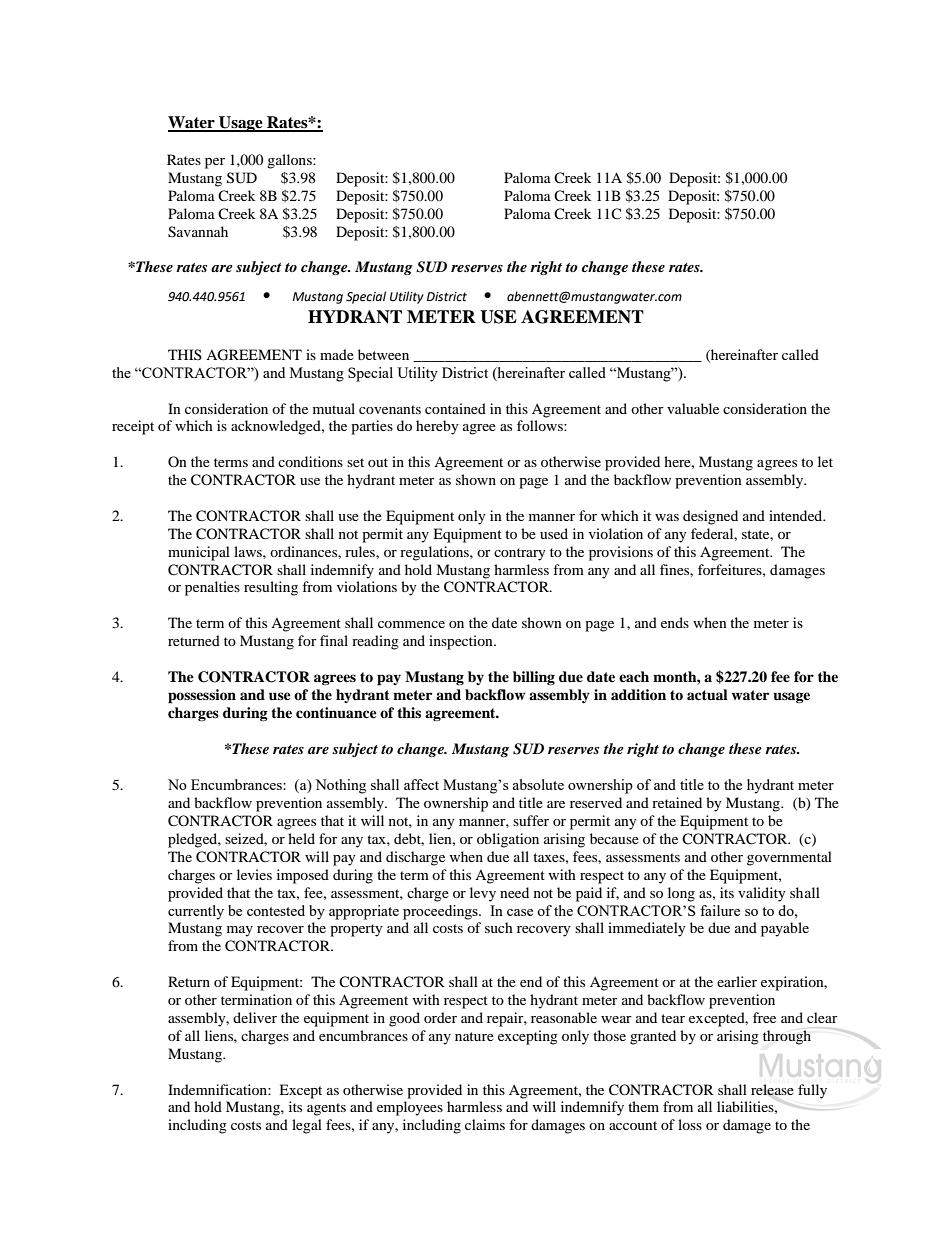 Image resolution: width=952 pixels, height=1233 pixels. Describe the element at coordinates (254, 874) in the page. I see `levies` at that location.
